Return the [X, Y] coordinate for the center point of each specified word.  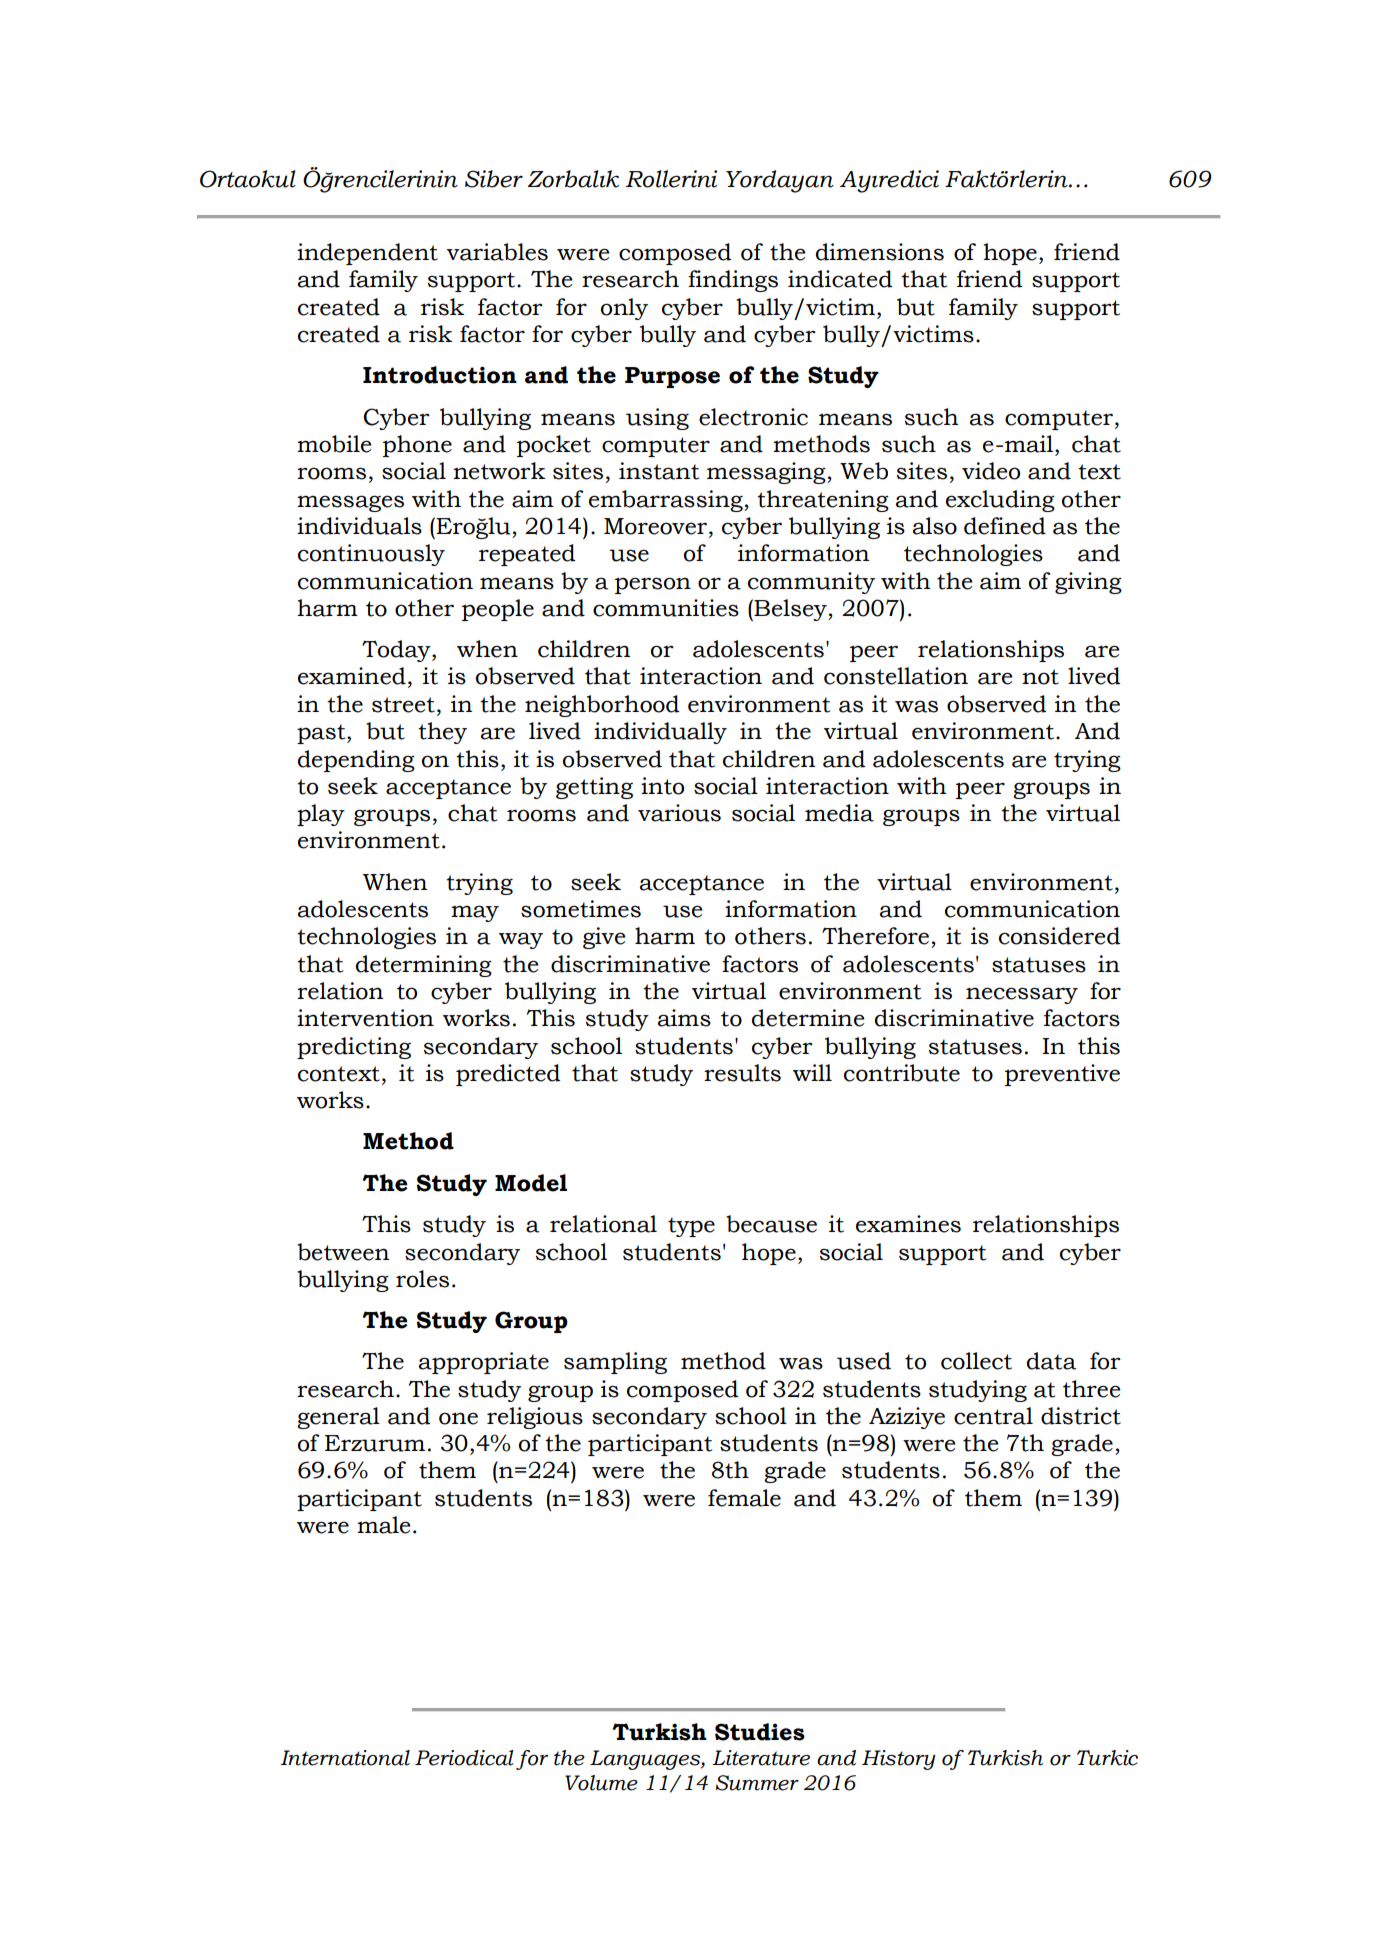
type [691, 1227]
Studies [760, 1732]
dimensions [880, 252]
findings [733, 281]
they [442, 733]
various [679, 813]
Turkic [1107, 1758]
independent [367, 254]
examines [908, 1224]
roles [422, 1279]
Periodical [464, 1758]
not [1040, 677]
